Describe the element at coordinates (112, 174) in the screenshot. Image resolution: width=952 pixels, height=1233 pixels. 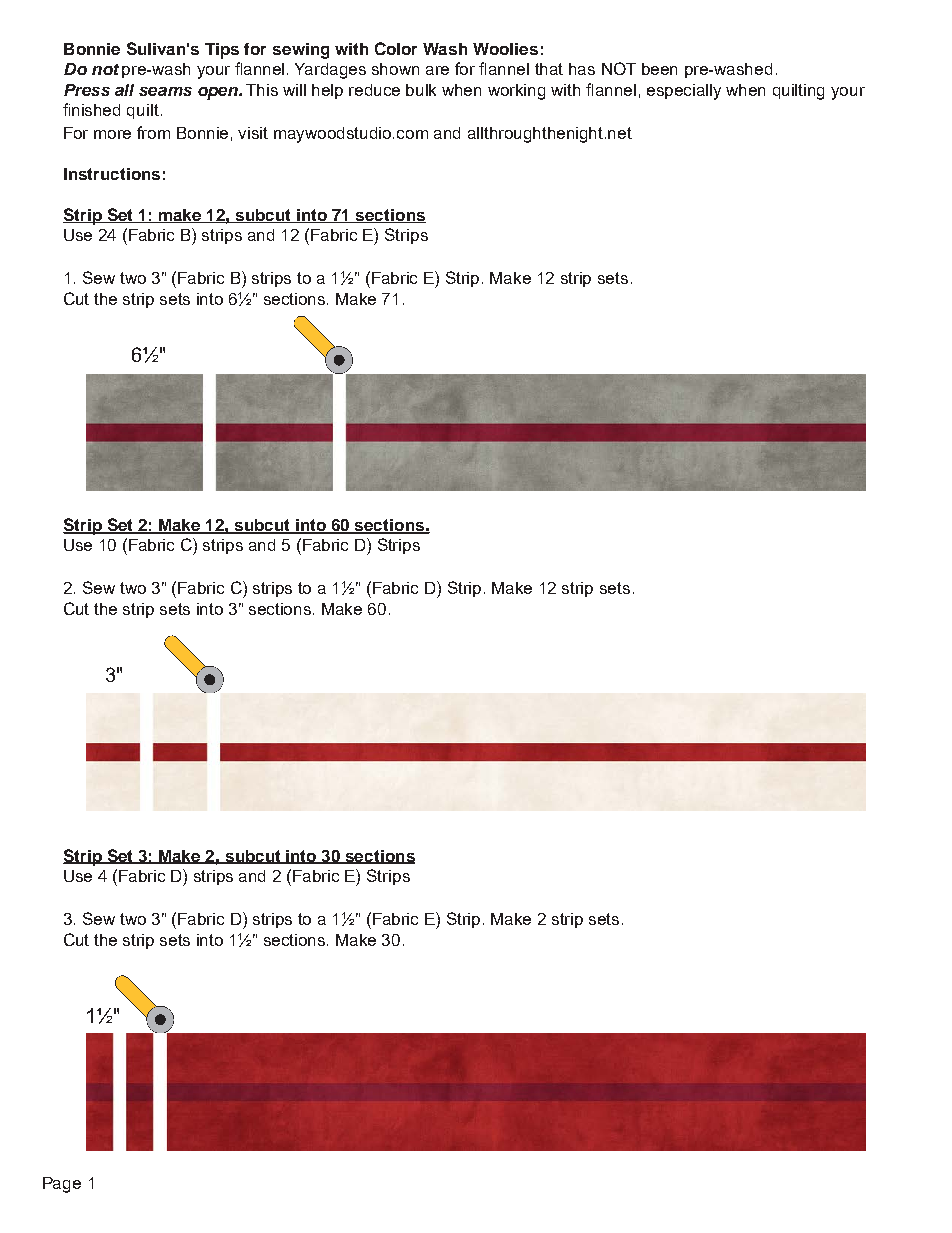
I see `Instructions` at that location.
